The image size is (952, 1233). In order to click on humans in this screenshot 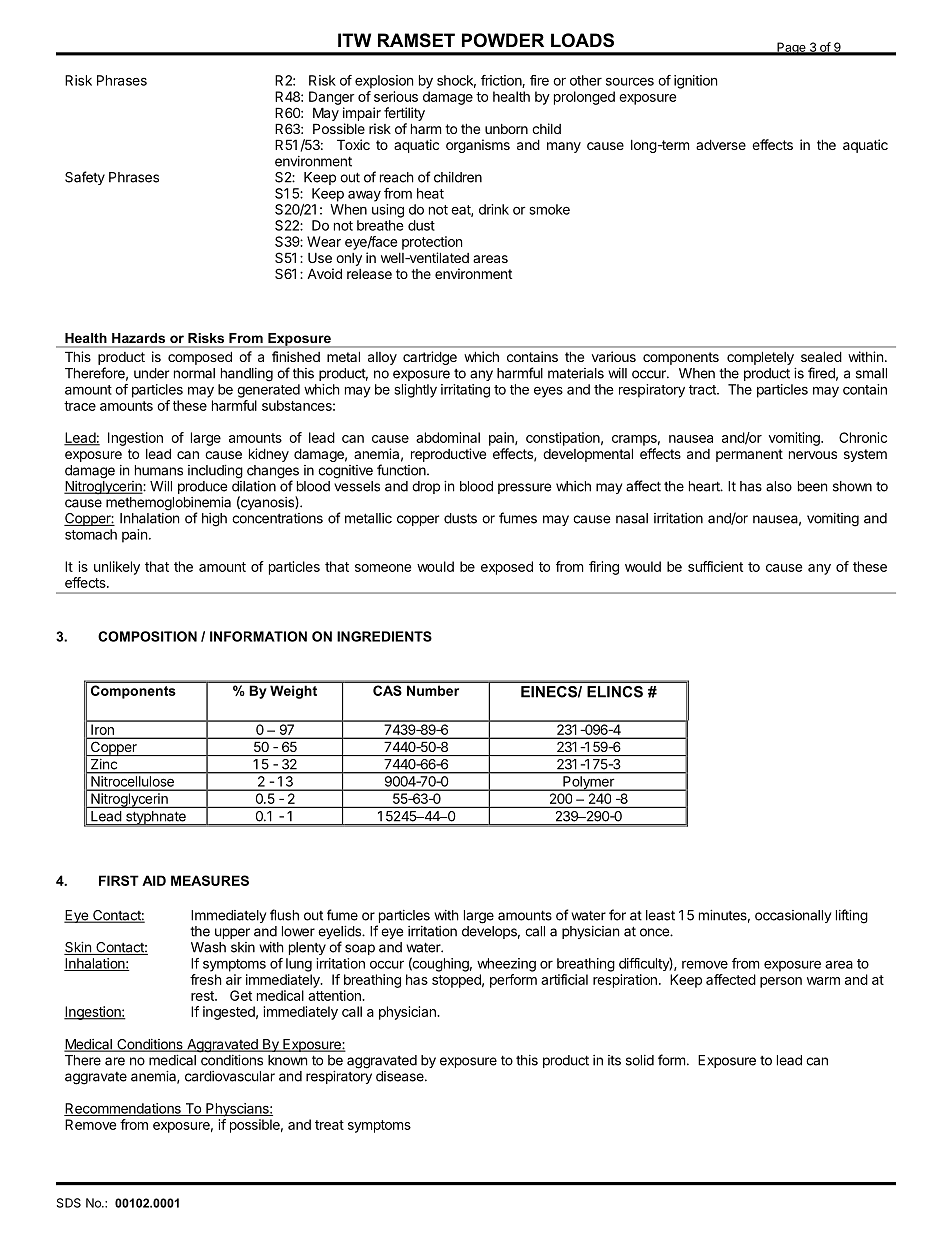, I will do `click(159, 470)`.
